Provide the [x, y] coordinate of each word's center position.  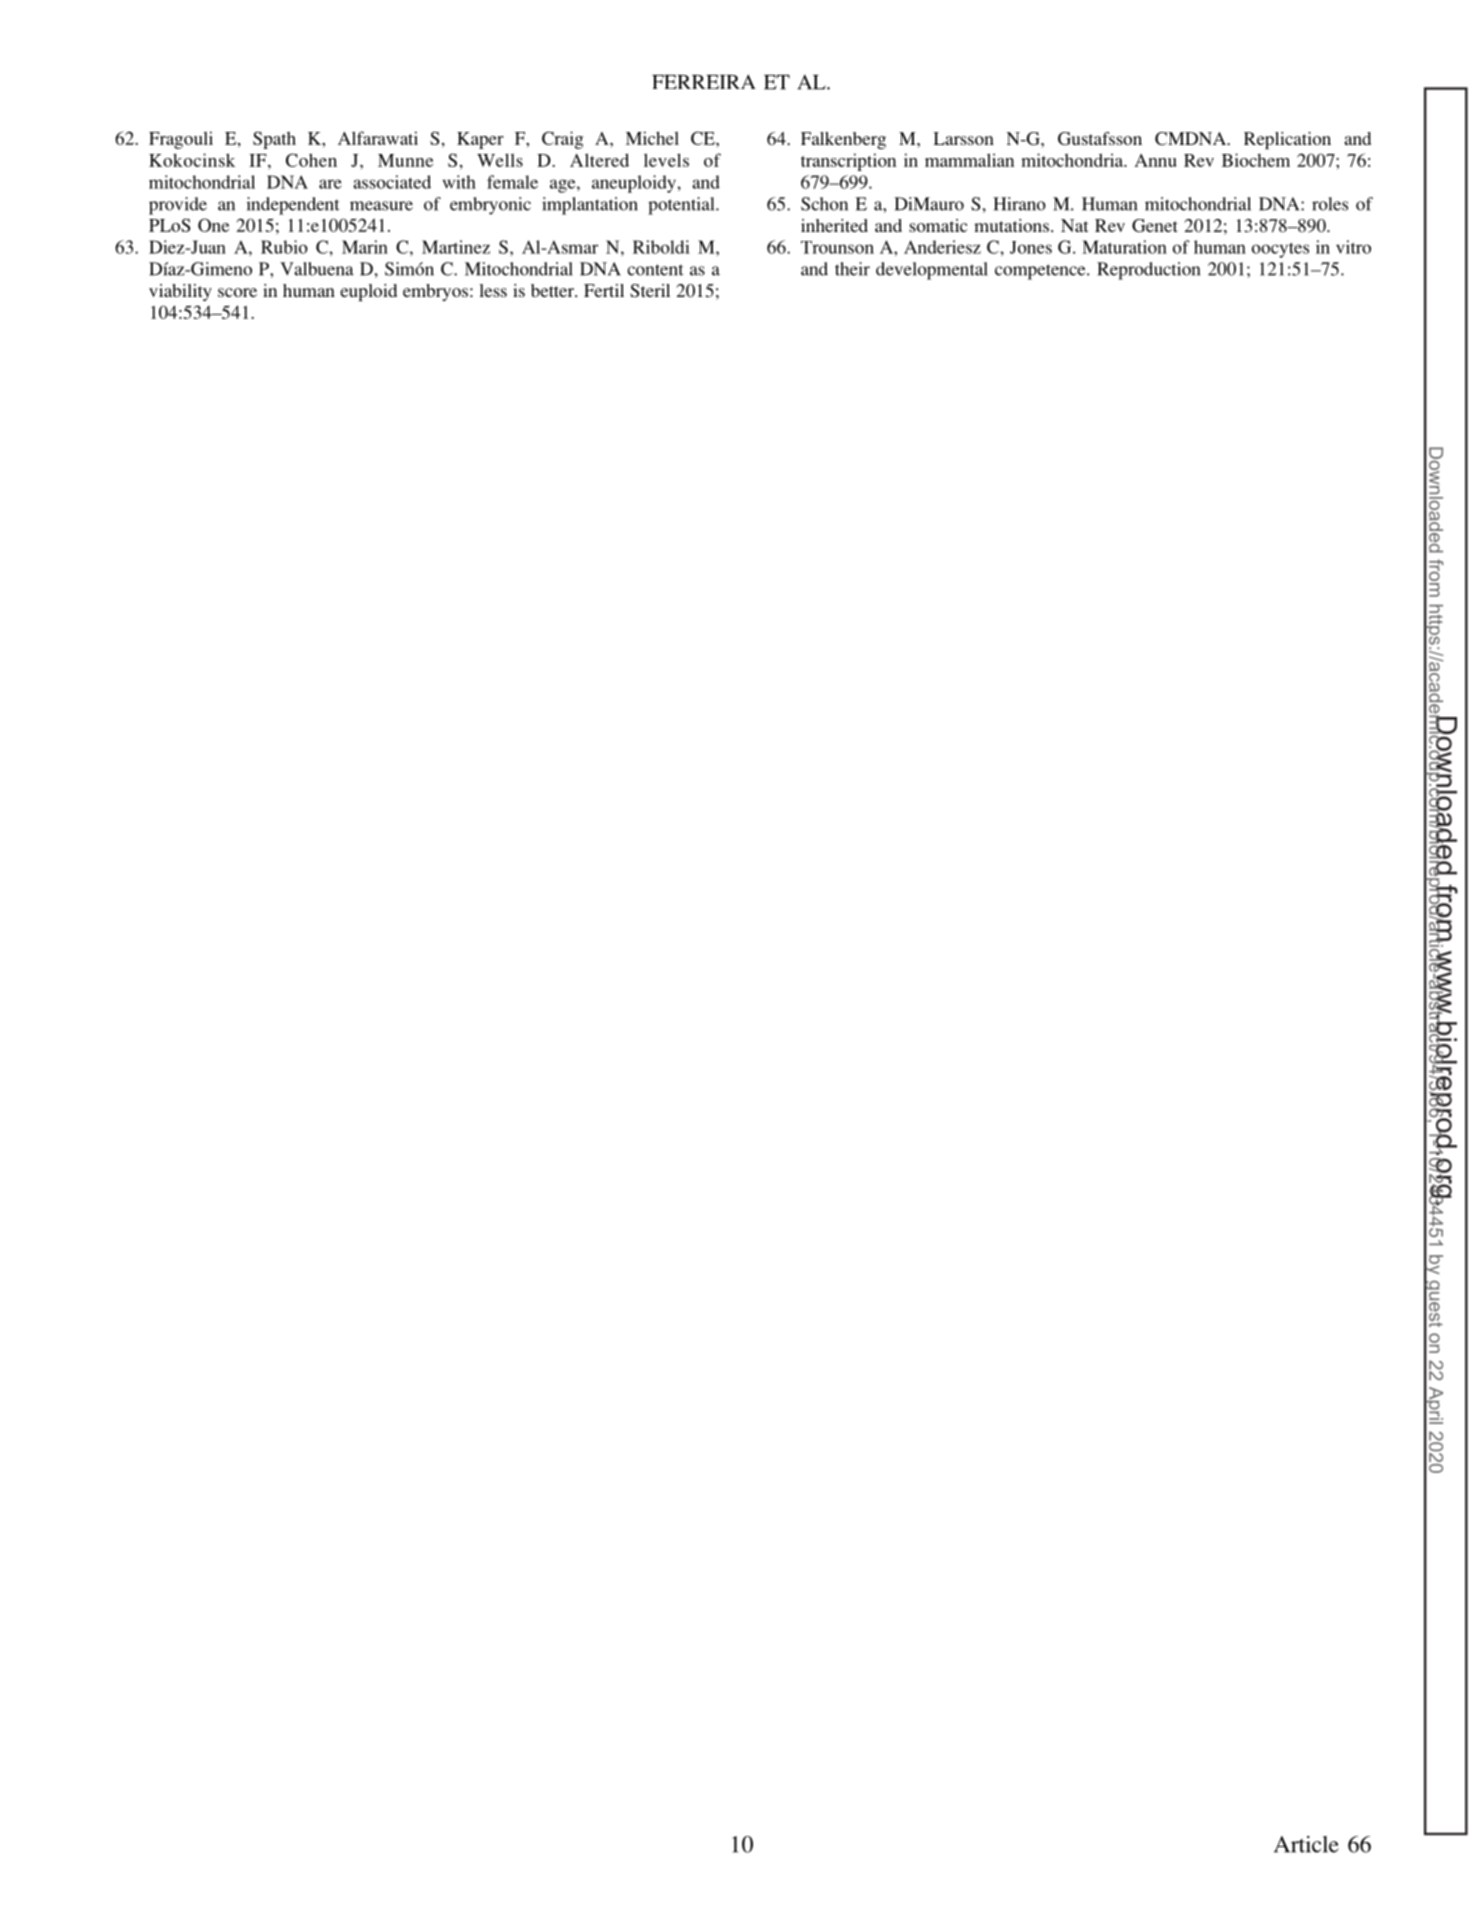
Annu [1155, 160]
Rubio [284, 247]
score [237, 292]
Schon [824, 204]
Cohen [311, 160]
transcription [848, 162]
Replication [1287, 140]
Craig [562, 140]
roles [1330, 204]
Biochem [1256, 160]
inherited [834, 225]
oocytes [1280, 250]
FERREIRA [704, 81]
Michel [652, 138]
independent [293, 206]
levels [666, 160]
